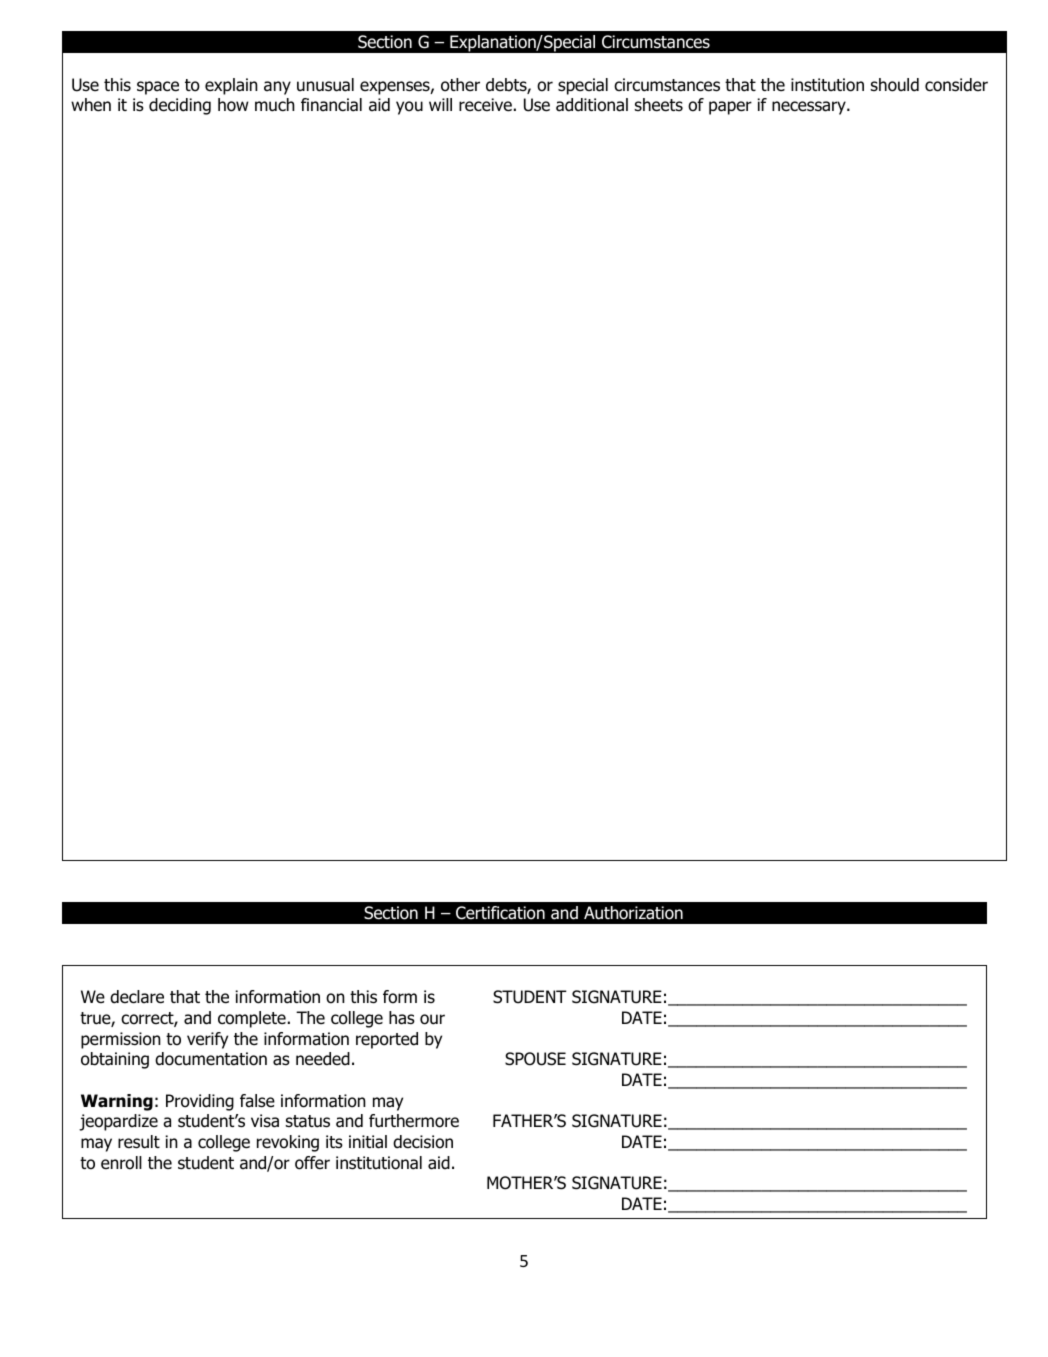 This screenshot has height=1357, width=1048. What do you see at coordinates (137, 997) in the screenshot?
I see `declare` at bounding box center [137, 997].
